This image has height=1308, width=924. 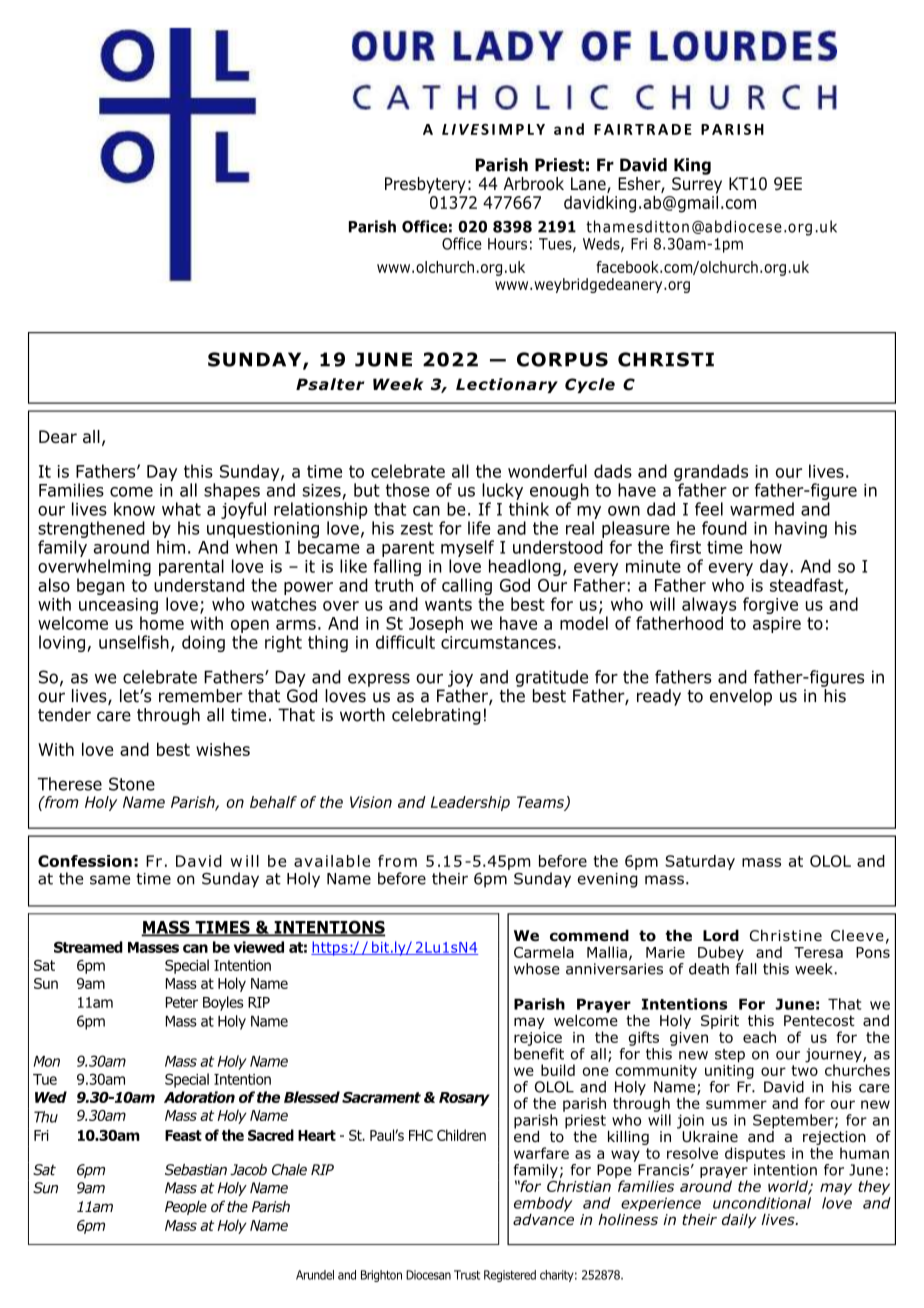 I want to click on family, so click(x=536, y=1172).
